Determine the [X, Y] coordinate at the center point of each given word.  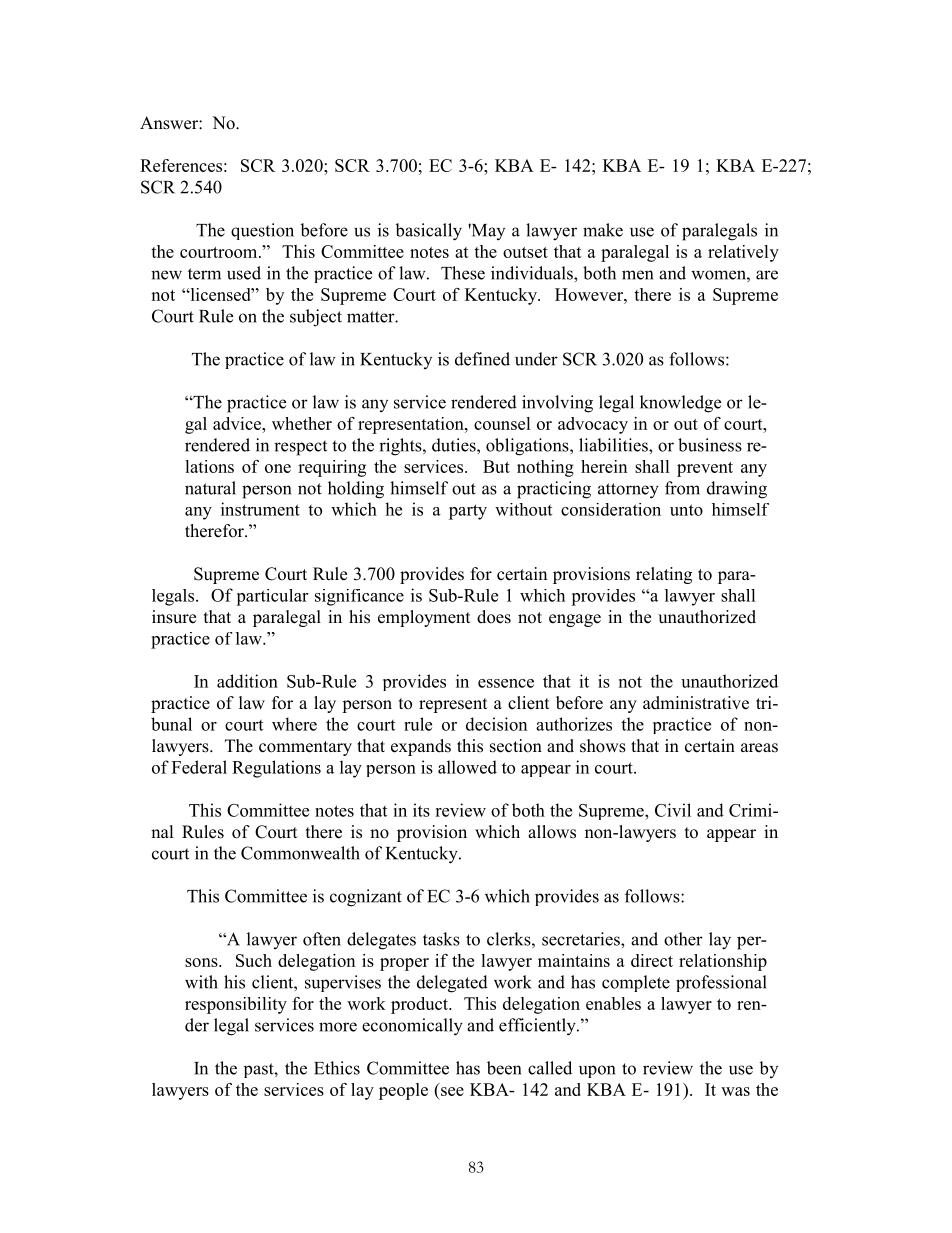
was [735, 1091]
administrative [696, 703]
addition [247, 681]
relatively [743, 253]
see [452, 1091]
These [463, 273]
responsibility [236, 1005]
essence [506, 683]
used [244, 273]
